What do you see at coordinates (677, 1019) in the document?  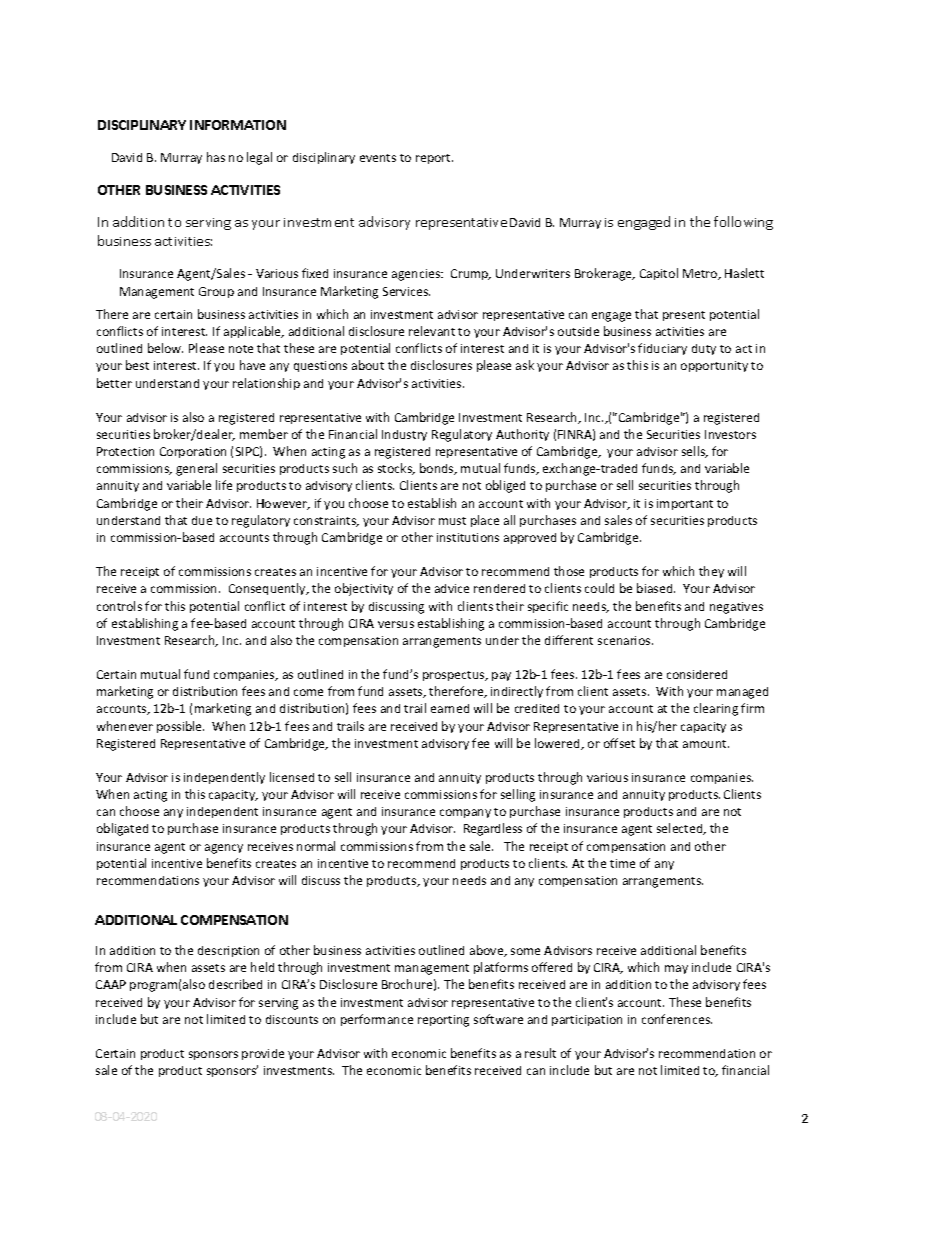 I see `conferences` at bounding box center [677, 1019].
